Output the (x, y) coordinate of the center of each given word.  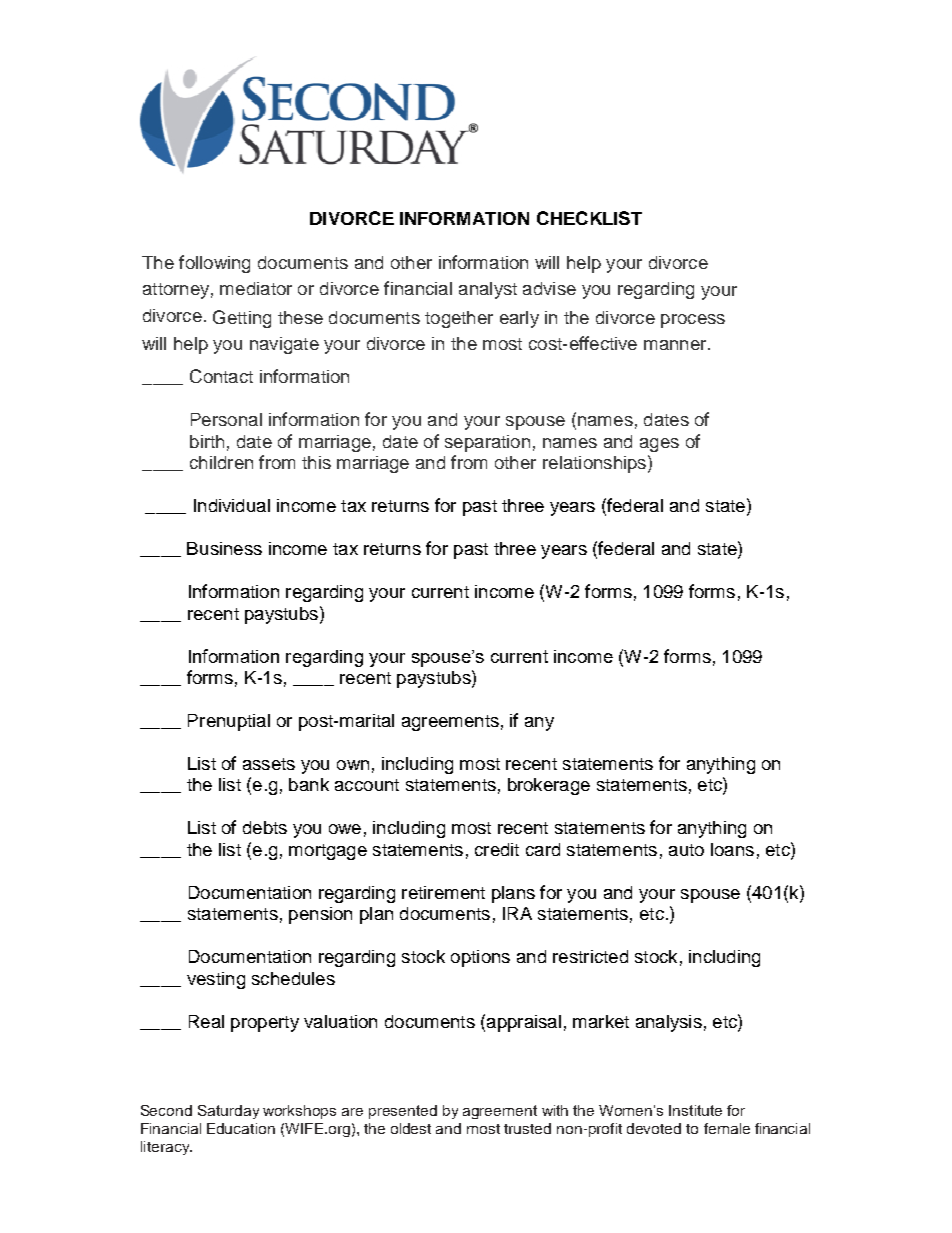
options (480, 958)
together (459, 319)
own (353, 765)
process (693, 321)
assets (269, 764)
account (367, 785)
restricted (590, 956)
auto (686, 850)
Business (224, 548)
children (221, 462)
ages (659, 445)
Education (241, 1128)
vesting (216, 980)
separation (487, 443)
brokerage (549, 786)
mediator (256, 288)
